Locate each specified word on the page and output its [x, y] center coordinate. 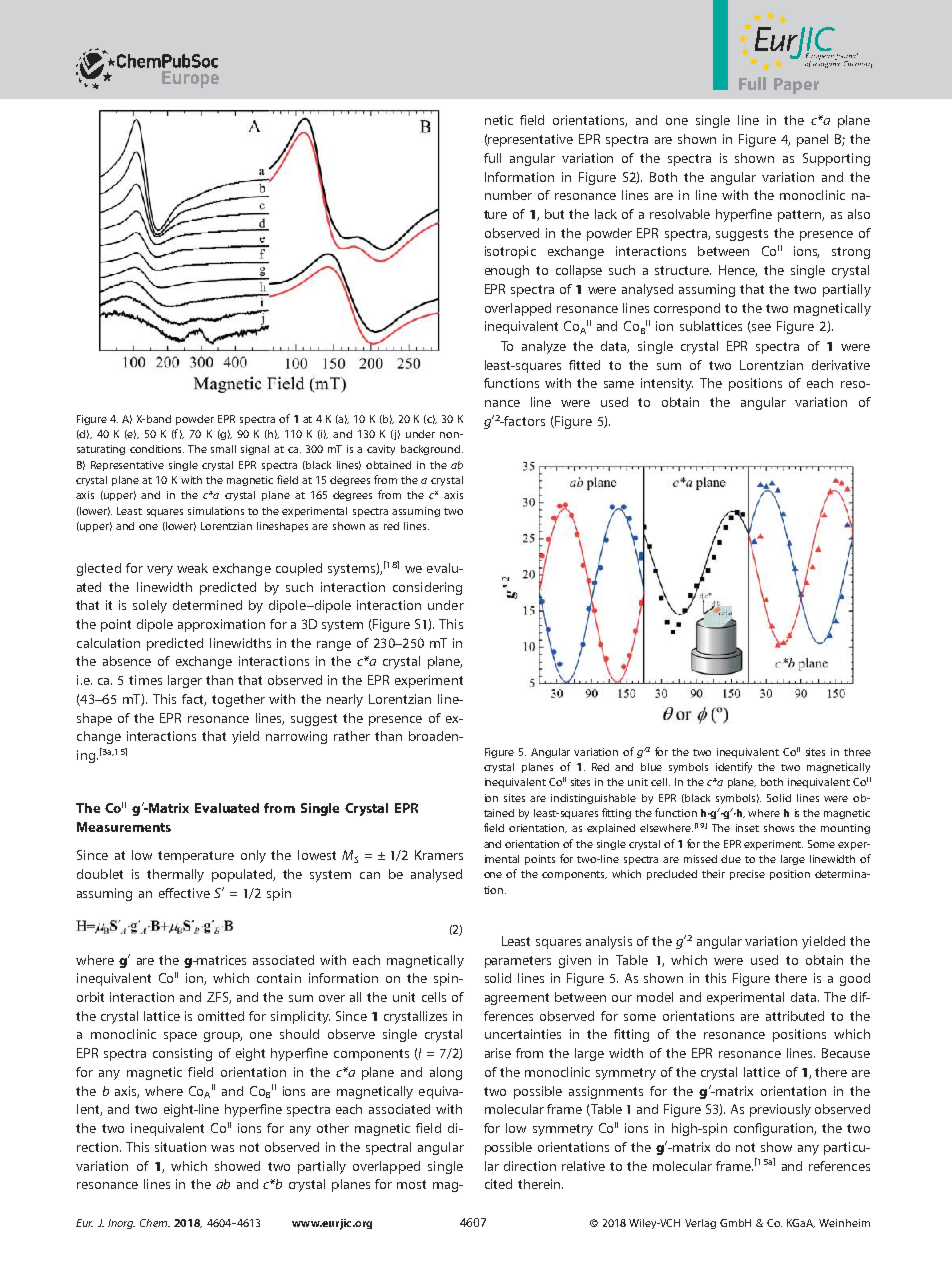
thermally [175, 875]
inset [747, 828]
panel [812, 140]
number [508, 195]
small [223, 449]
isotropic [510, 252]
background [432, 450]
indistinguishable [593, 799]
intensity [667, 384]
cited [498, 1184]
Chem [155, 1223]
